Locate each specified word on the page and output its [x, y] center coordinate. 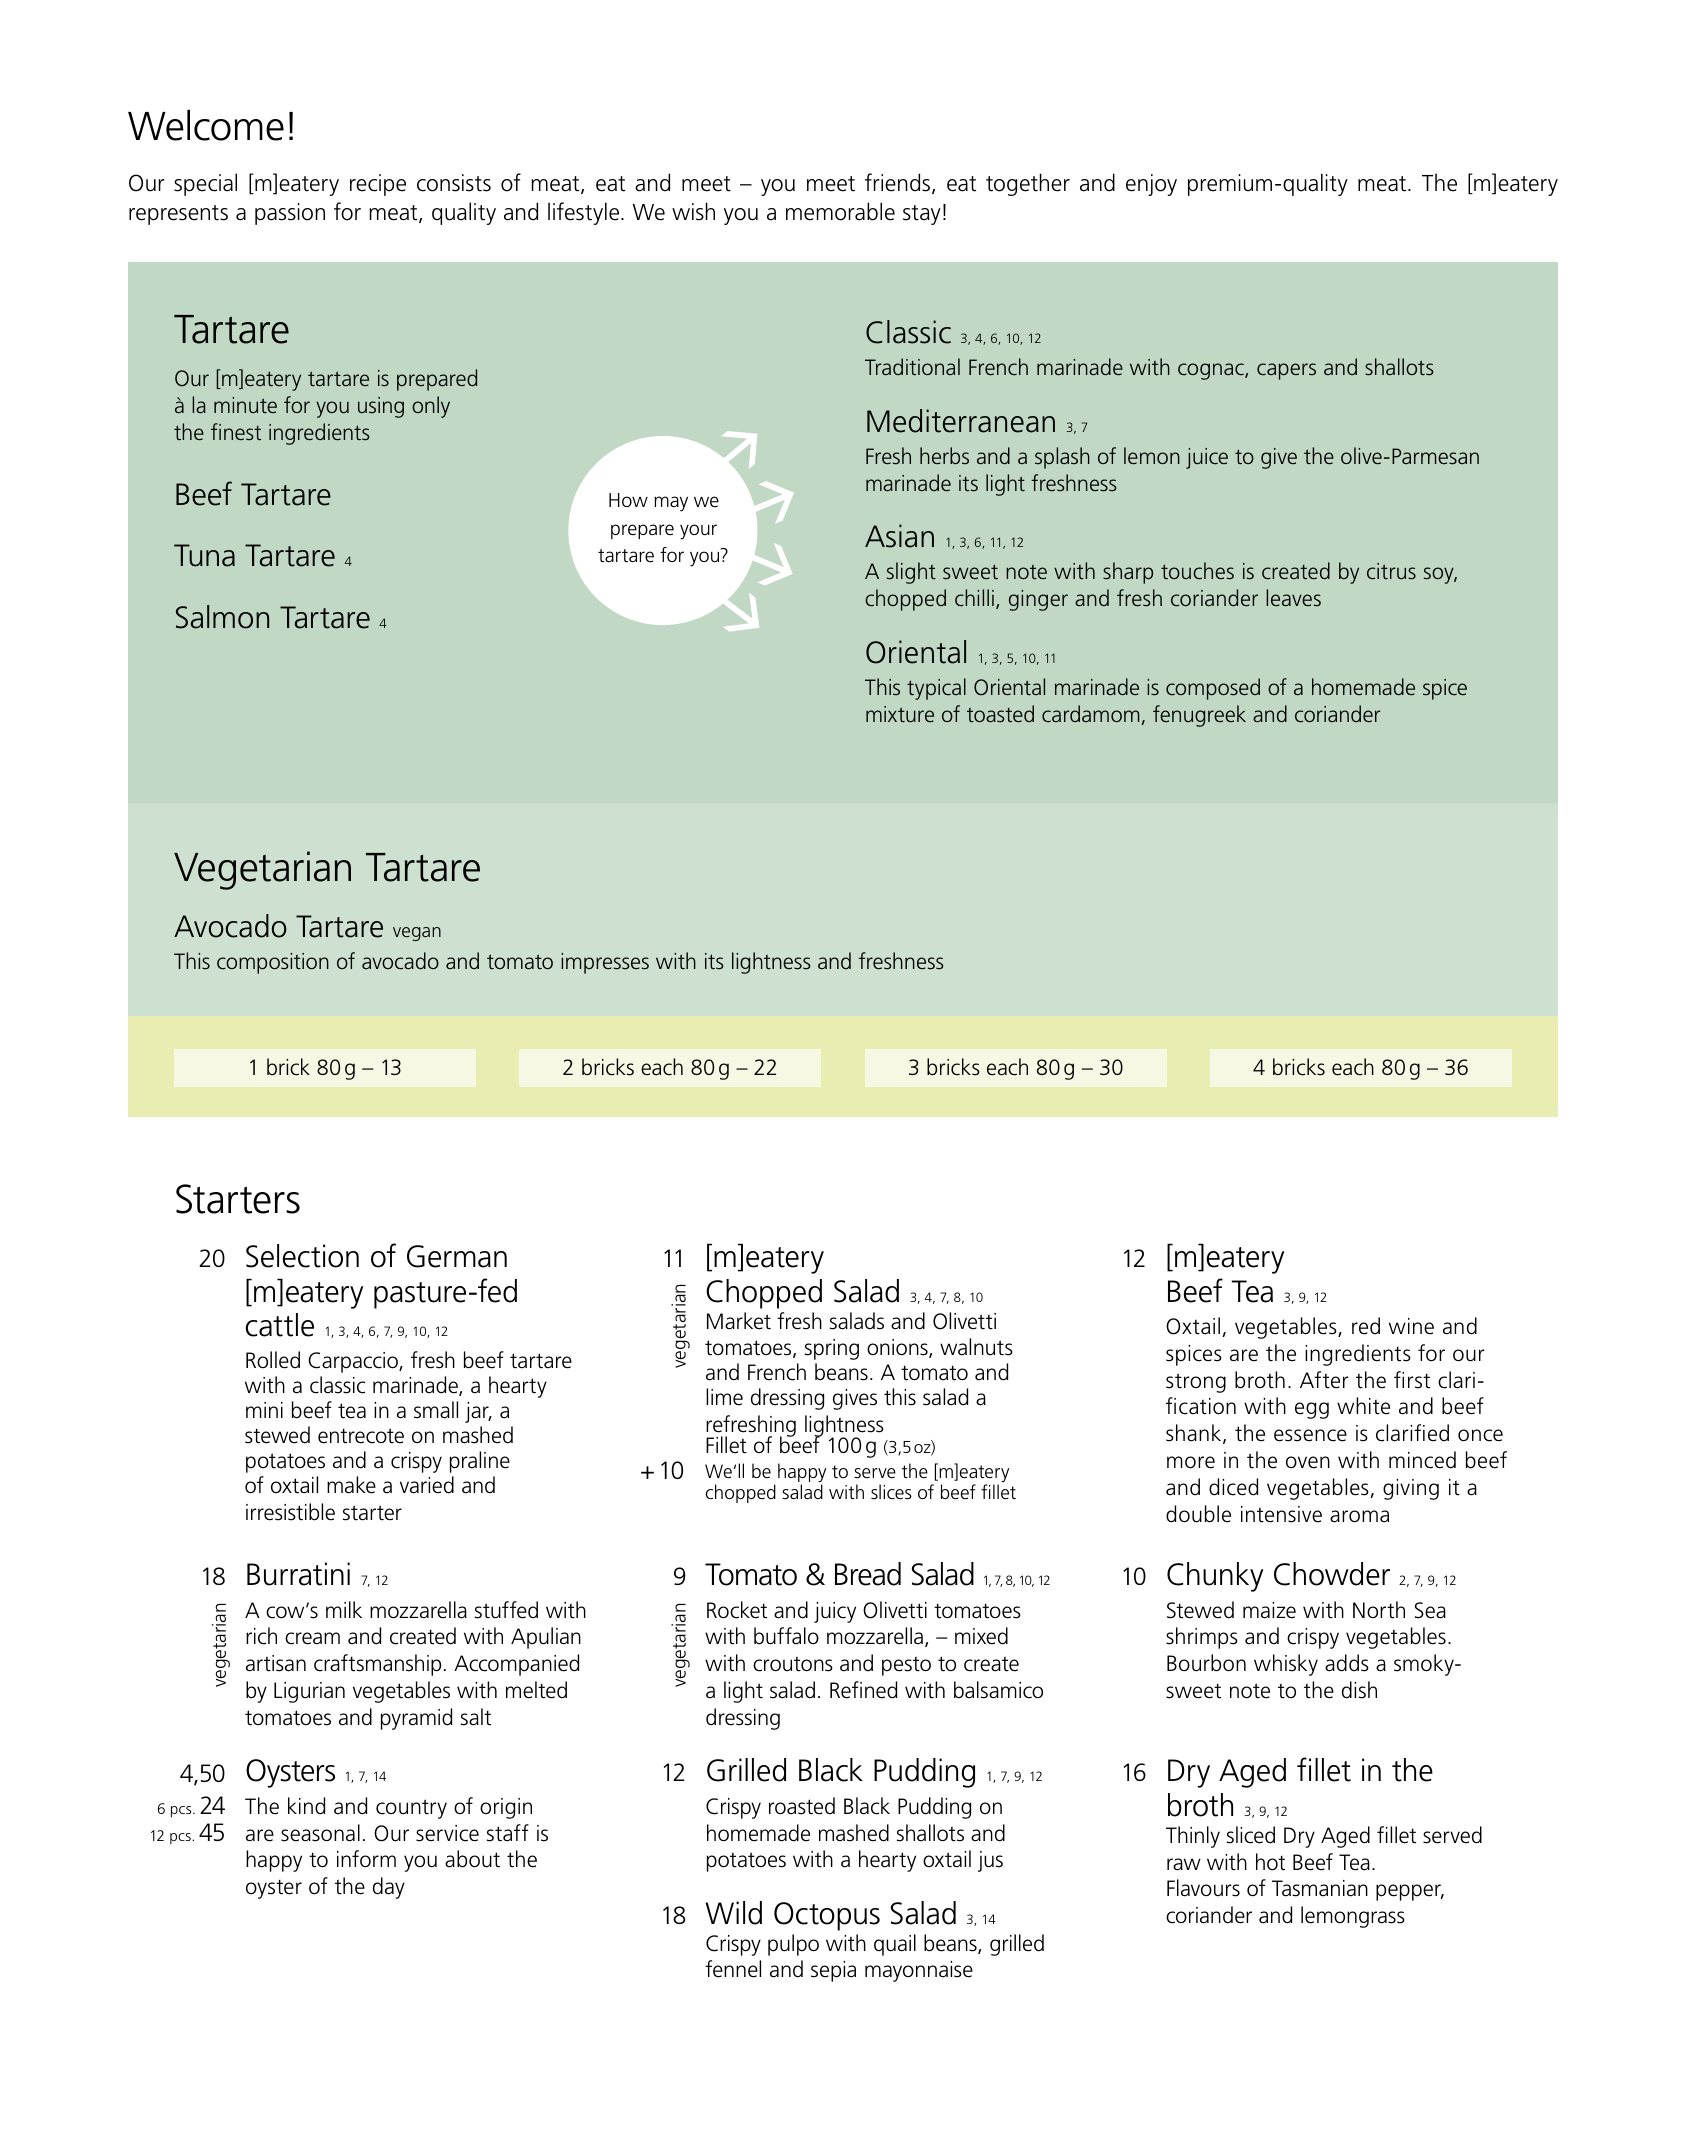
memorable [840, 211]
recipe [378, 185]
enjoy [1151, 185]
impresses [605, 963]
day [389, 1888]
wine [1411, 1326]
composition [273, 963]
